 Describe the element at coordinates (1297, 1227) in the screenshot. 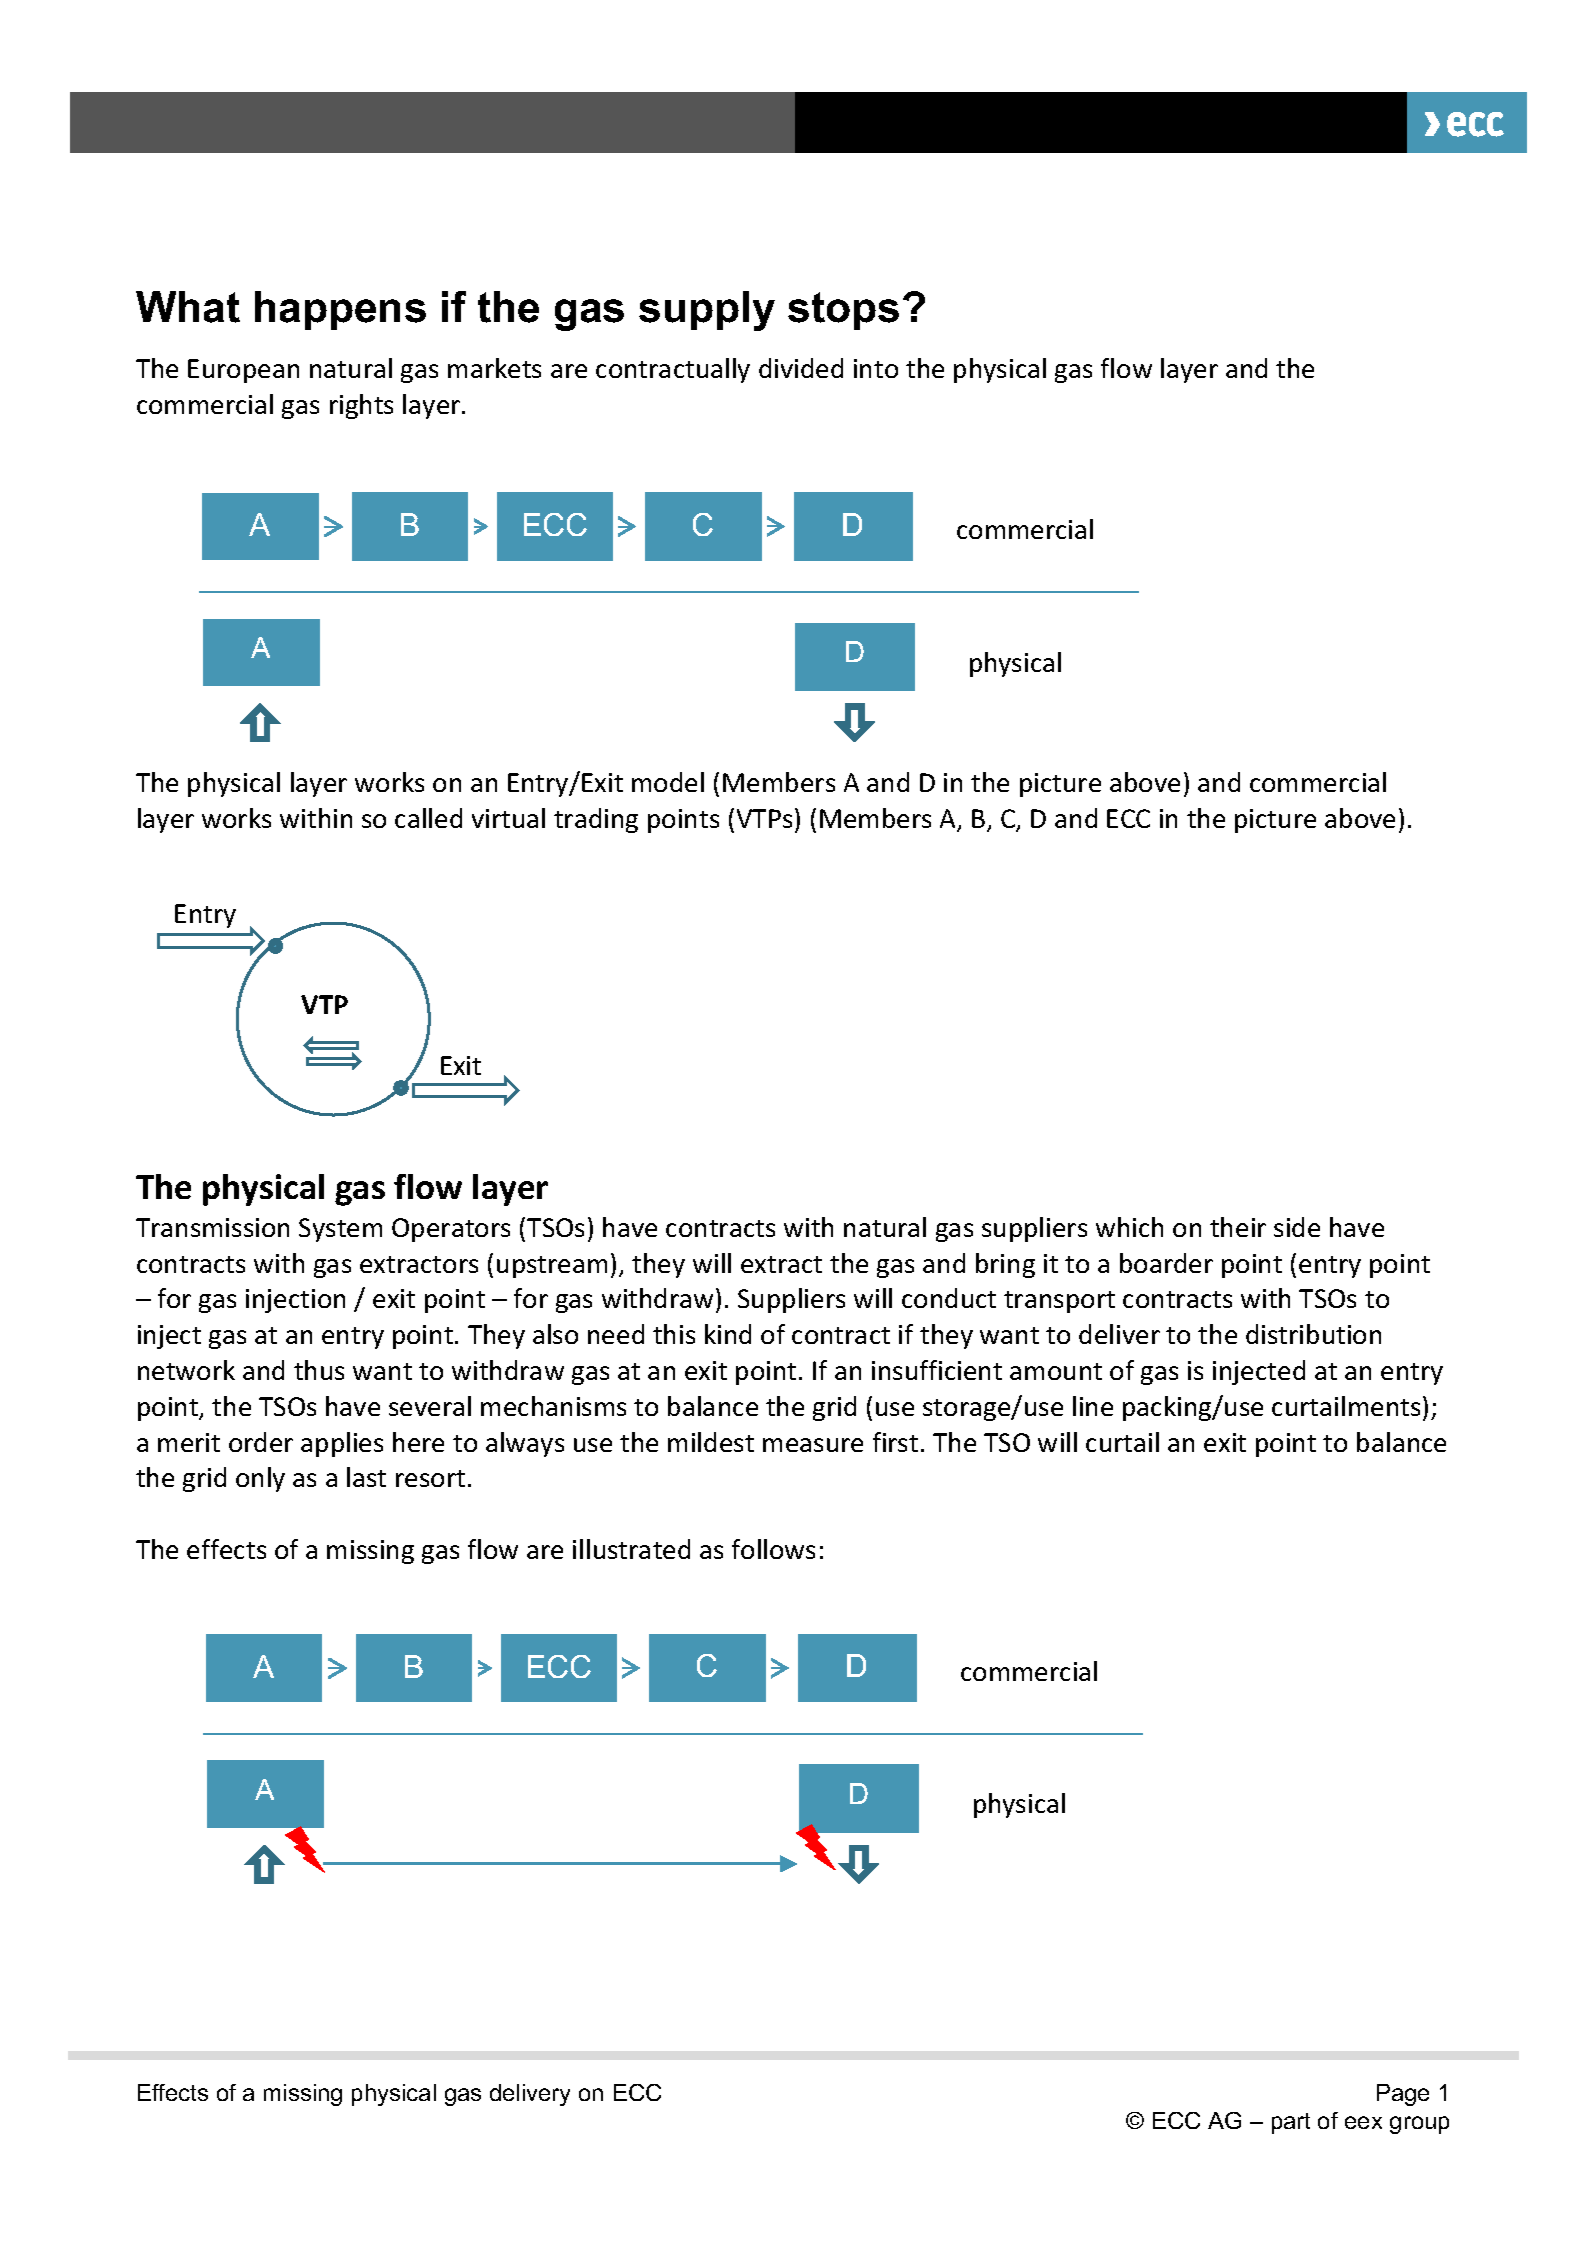

I see `side` at that location.
